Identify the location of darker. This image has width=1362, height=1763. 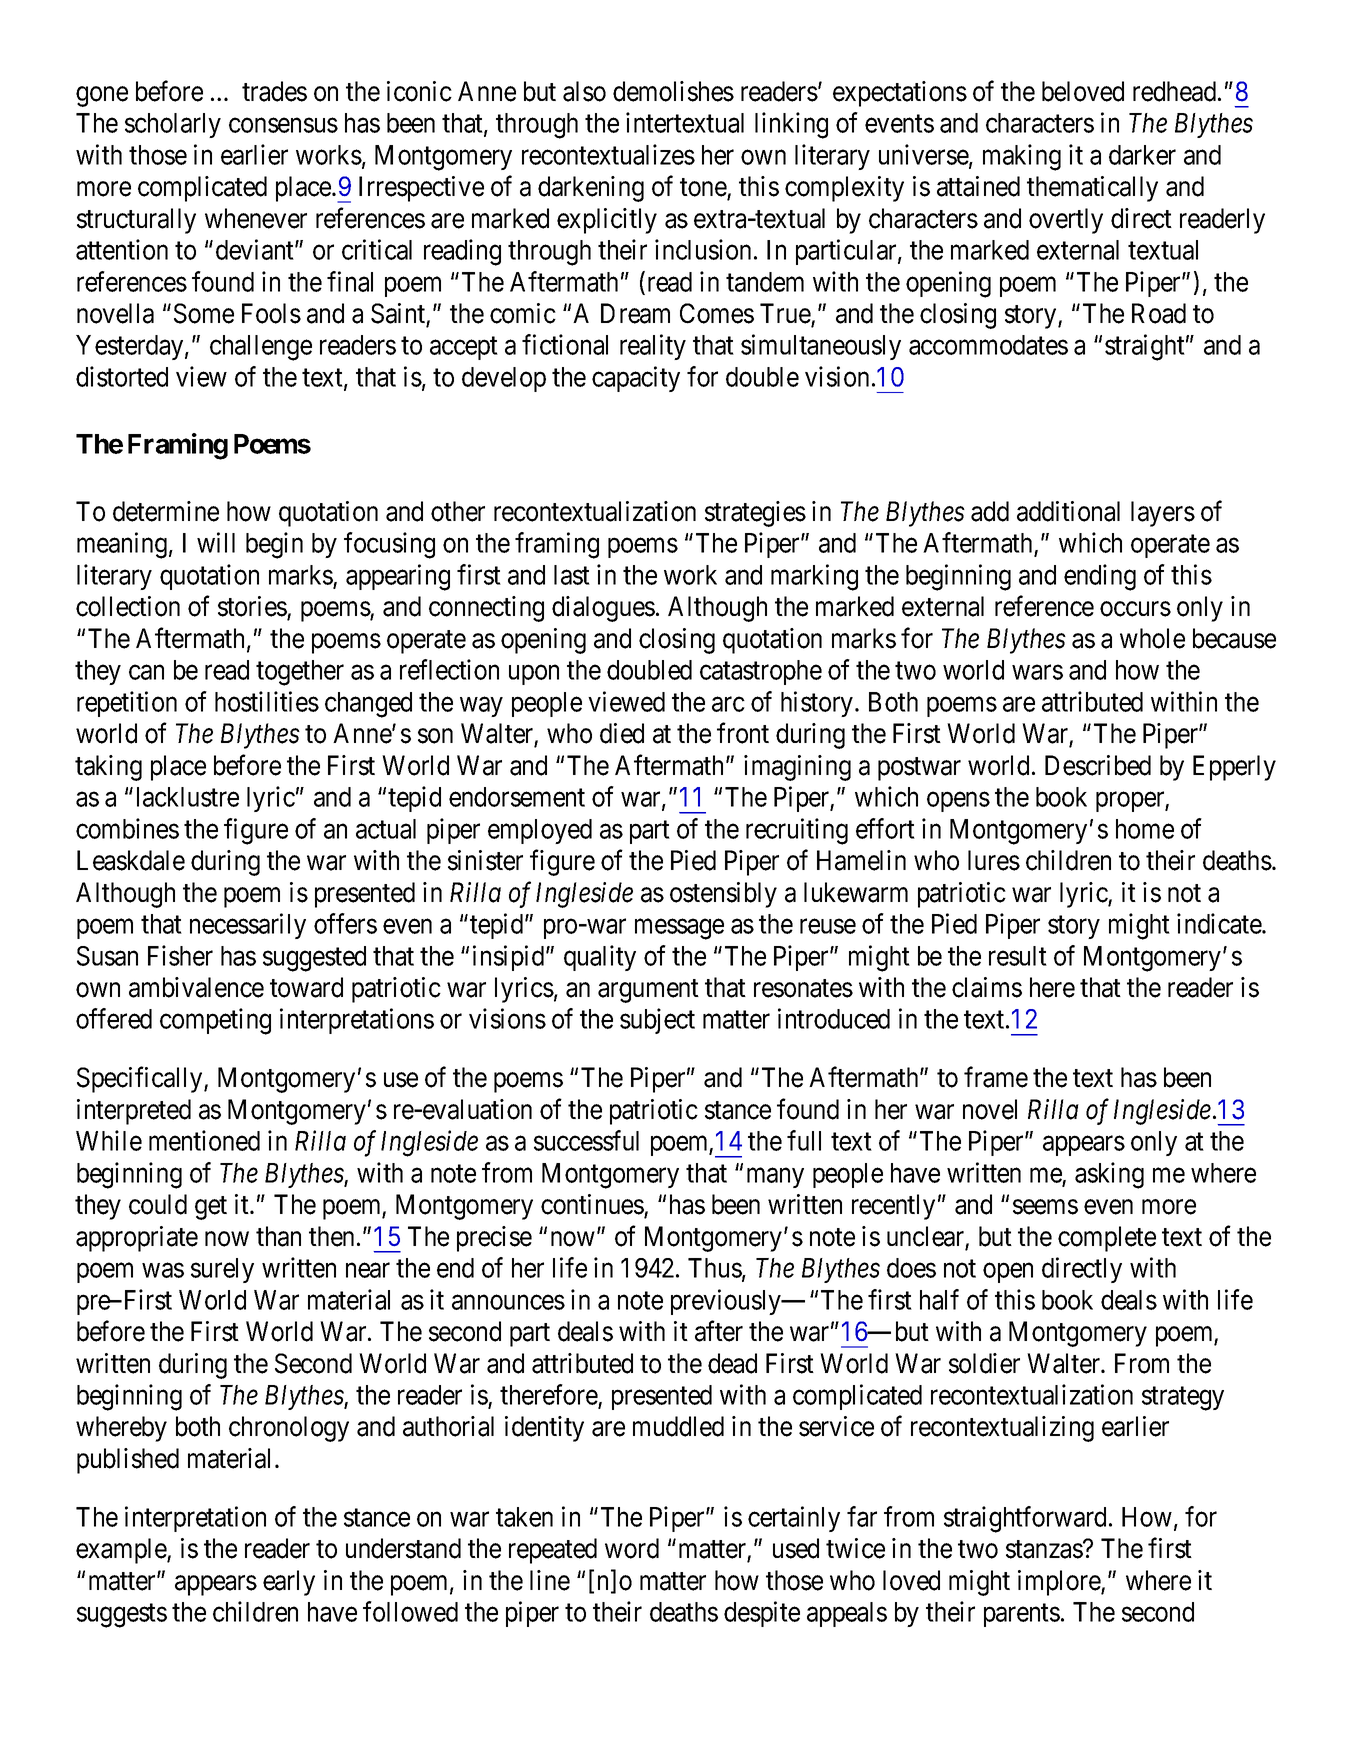
(1142, 155).
